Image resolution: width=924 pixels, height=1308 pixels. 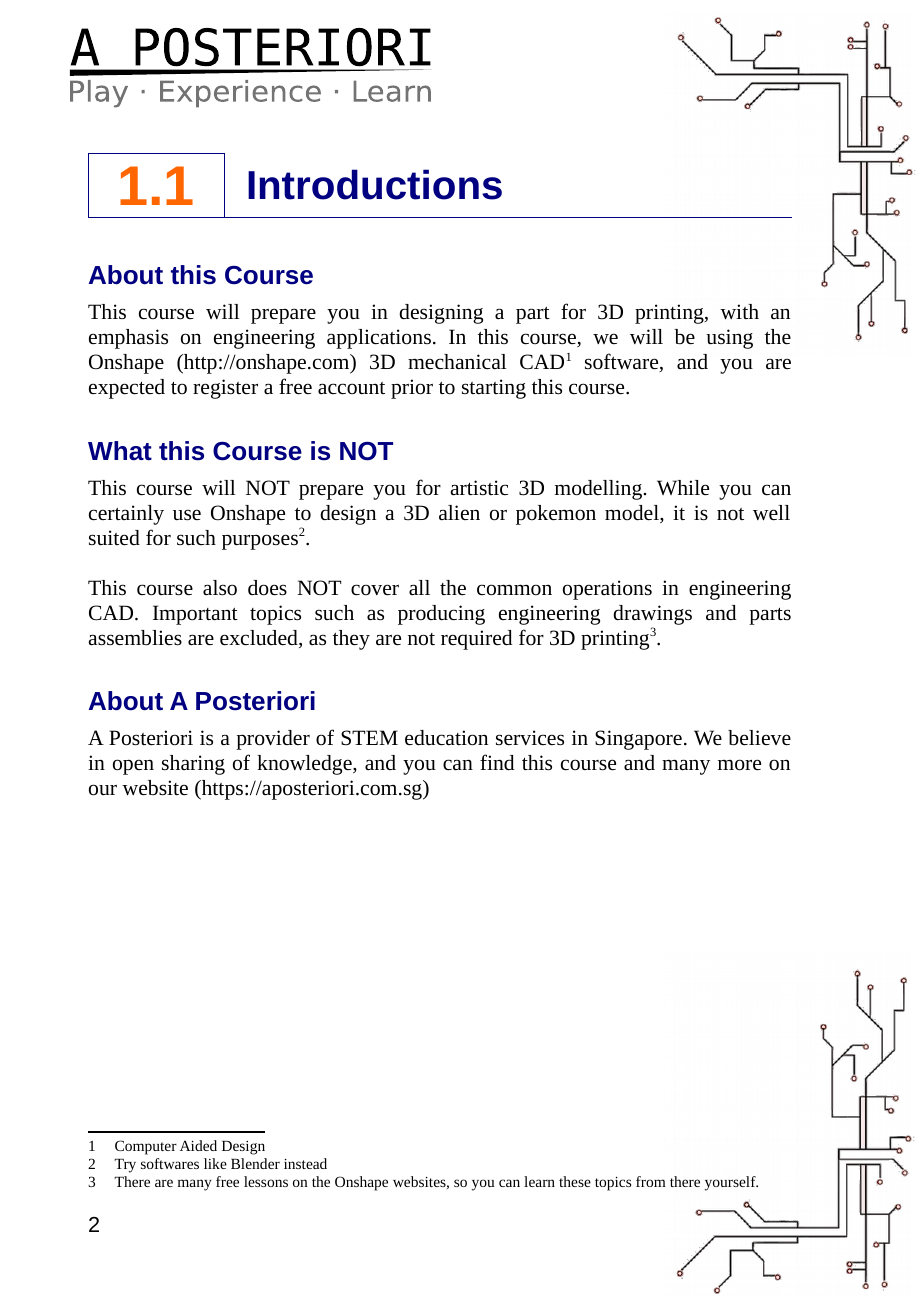 I want to click on yourself, so click(x=731, y=1183).
